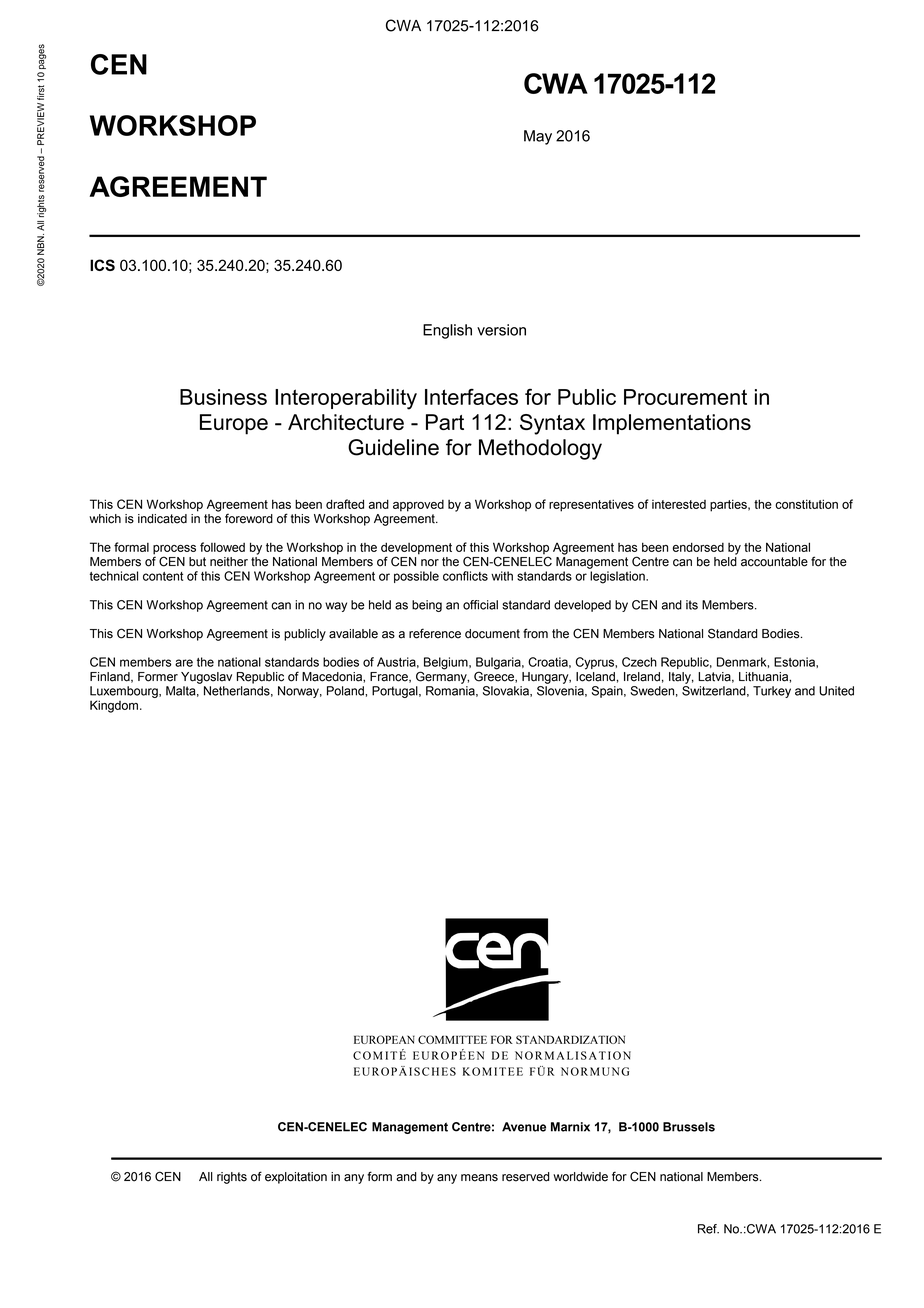 The width and height of the image is (924, 1308). Describe the element at coordinates (206, 678) in the image. I see `Yugoslav` at that location.
